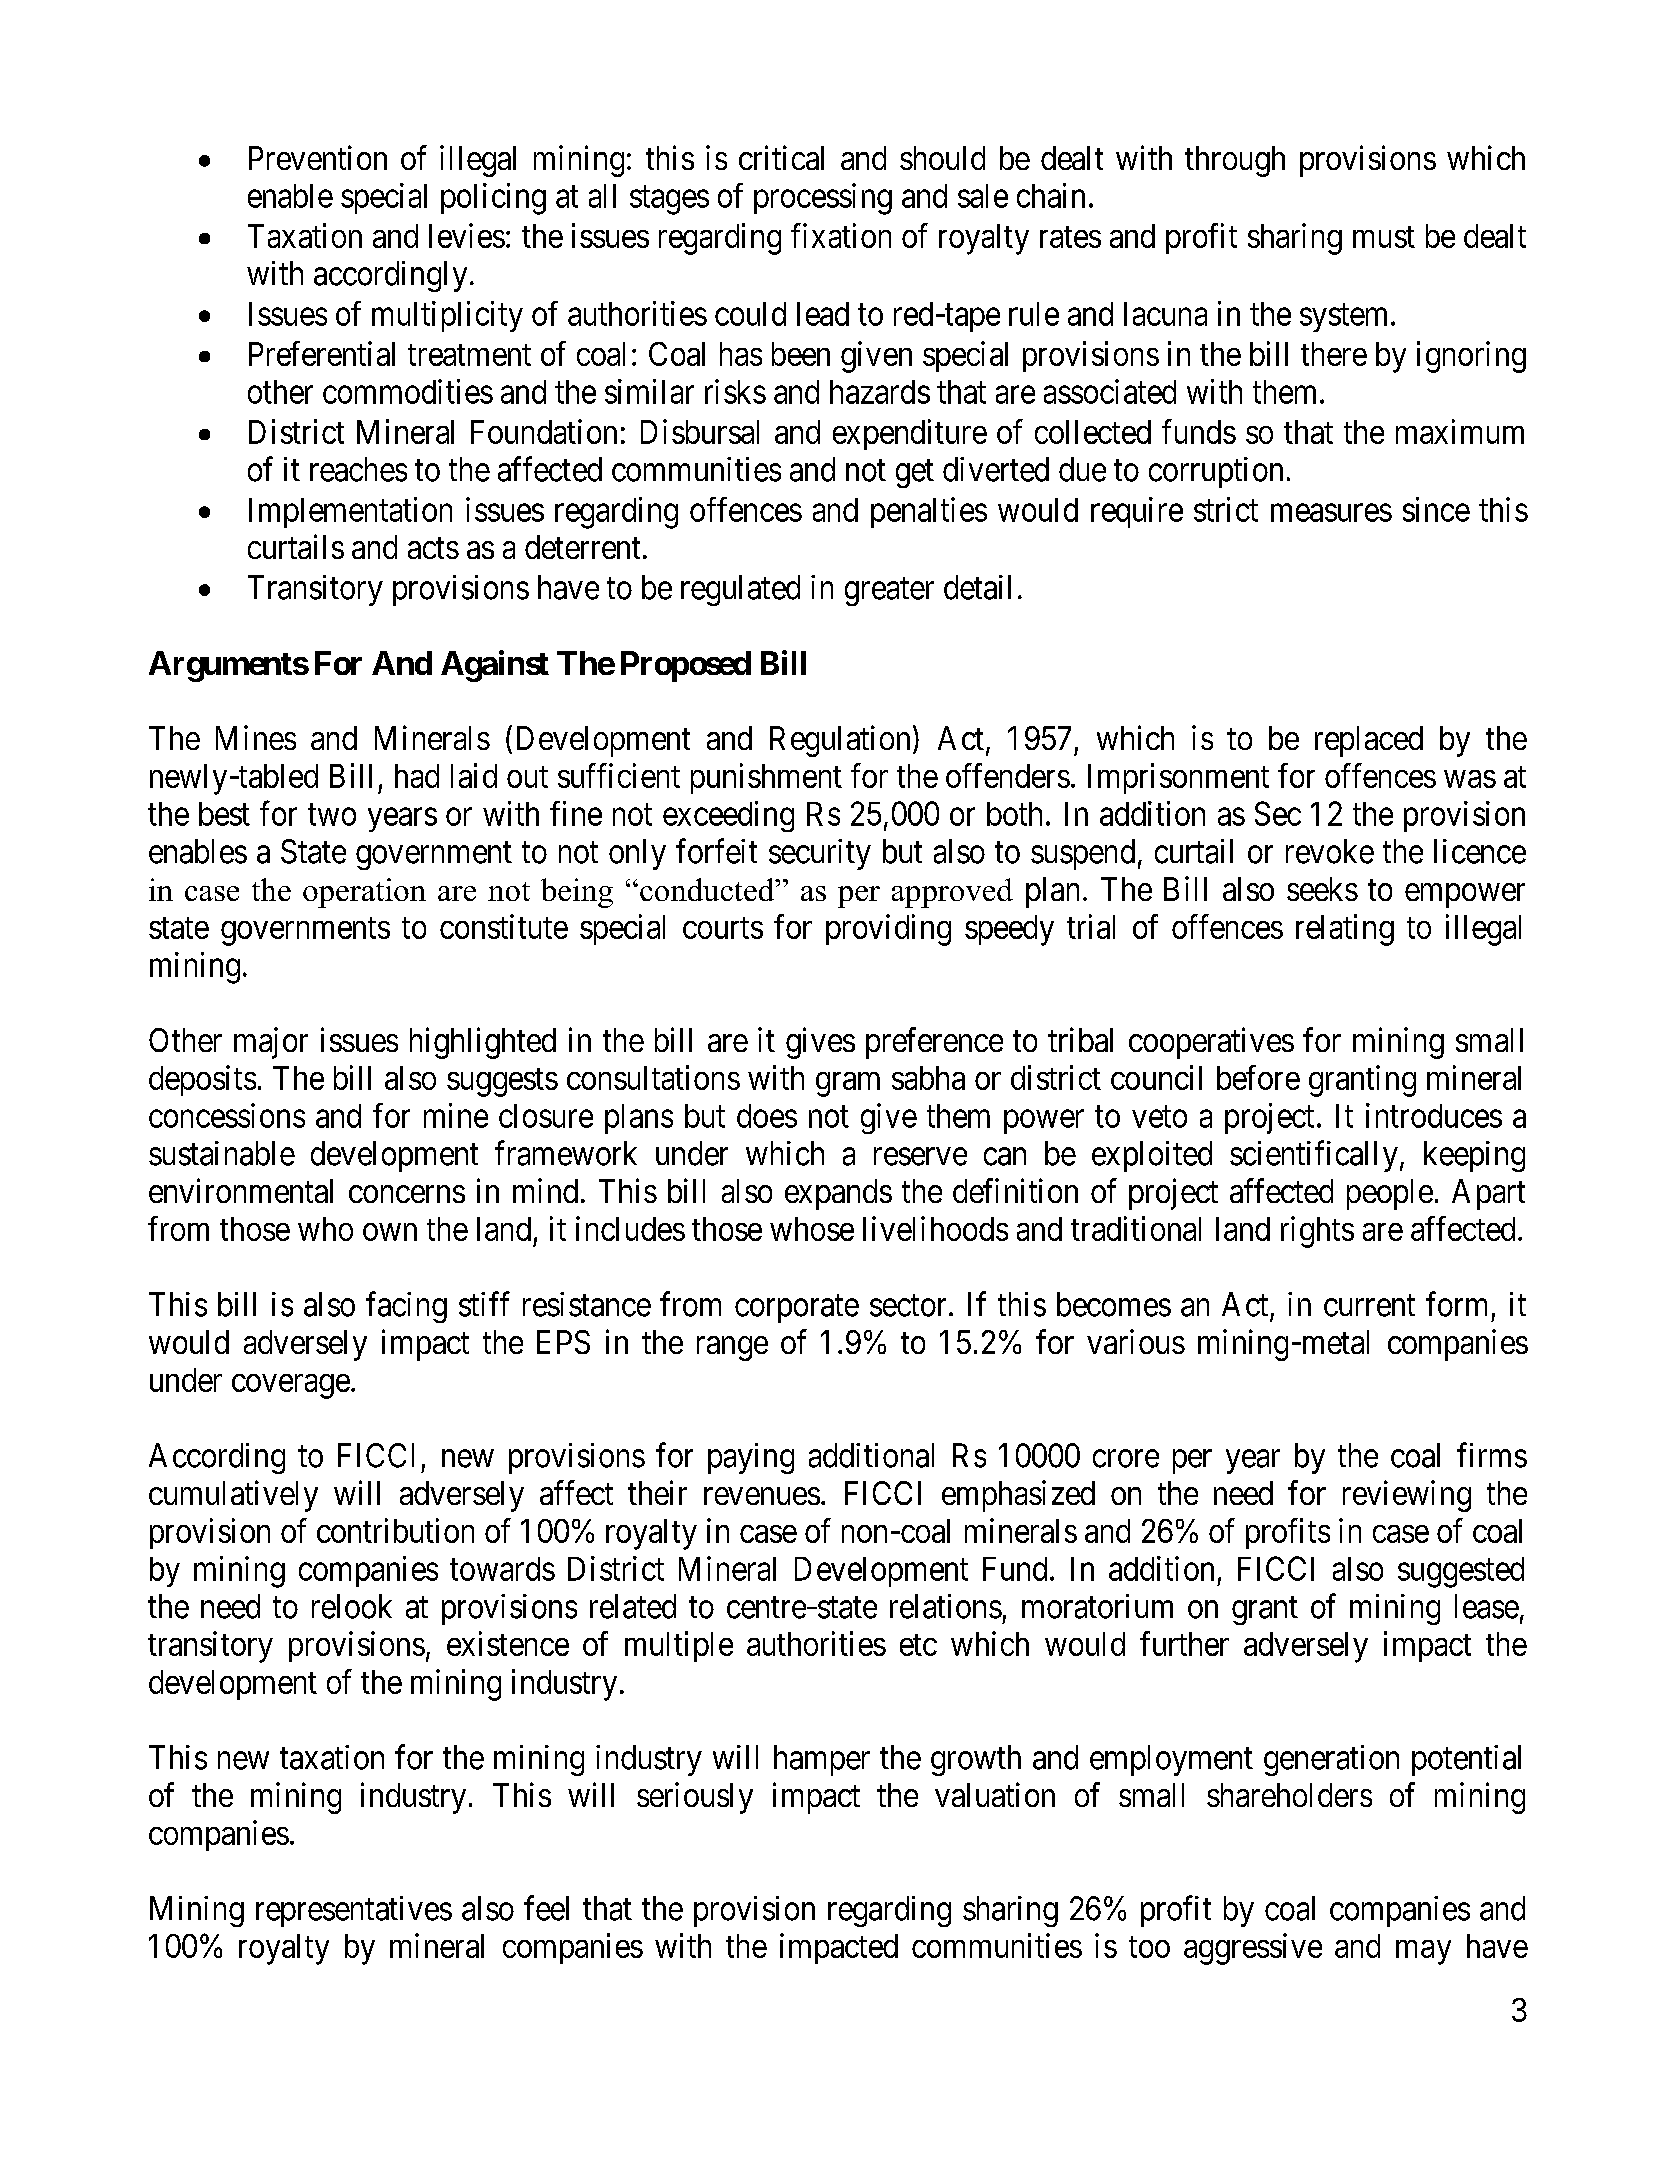 The height and width of the screenshot is (2166, 1674). What do you see at coordinates (841, 235) in the screenshot?
I see `fixation` at bounding box center [841, 235].
